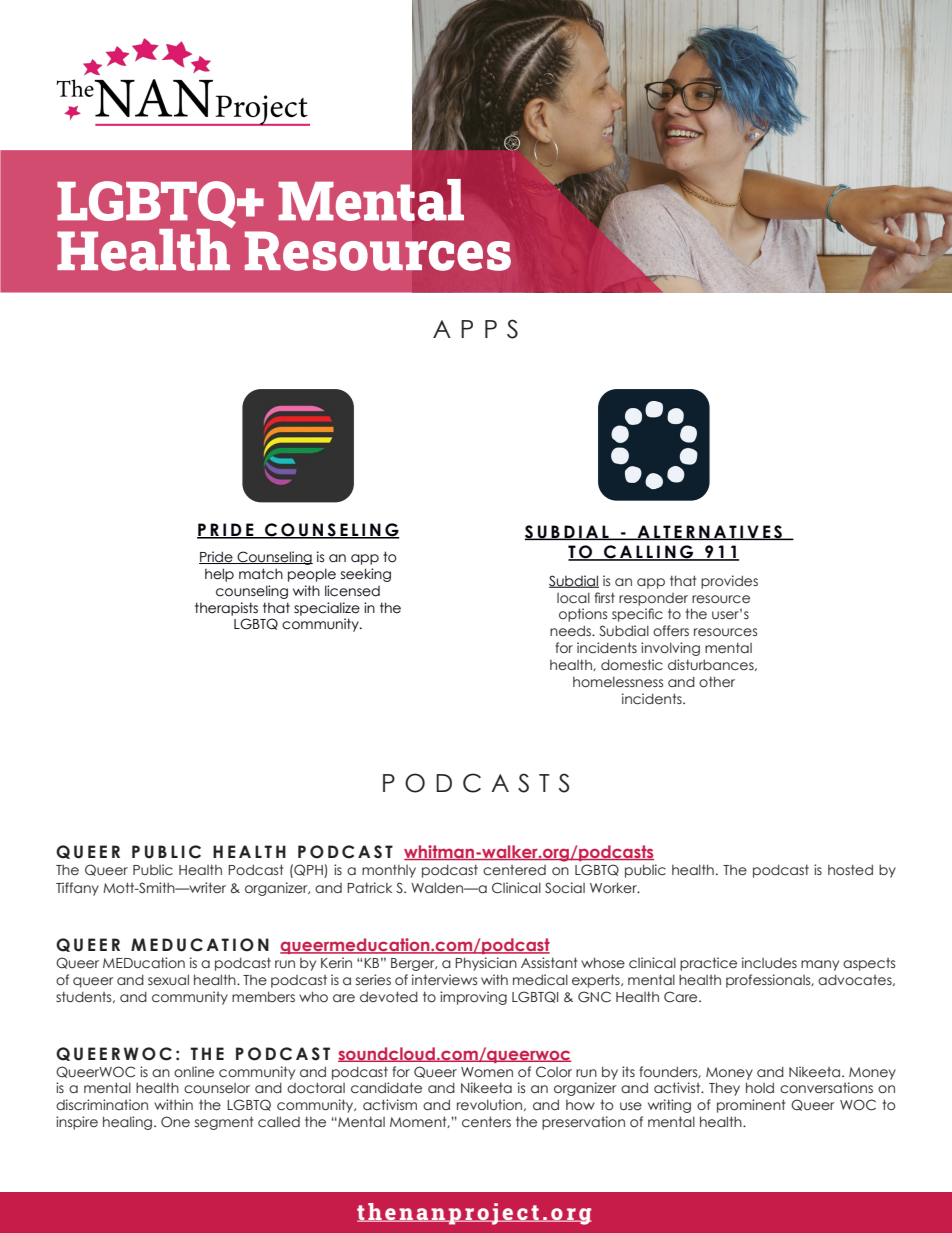  What do you see at coordinates (444, 979) in the screenshot?
I see `interviews` at bounding box center [444, 979].
